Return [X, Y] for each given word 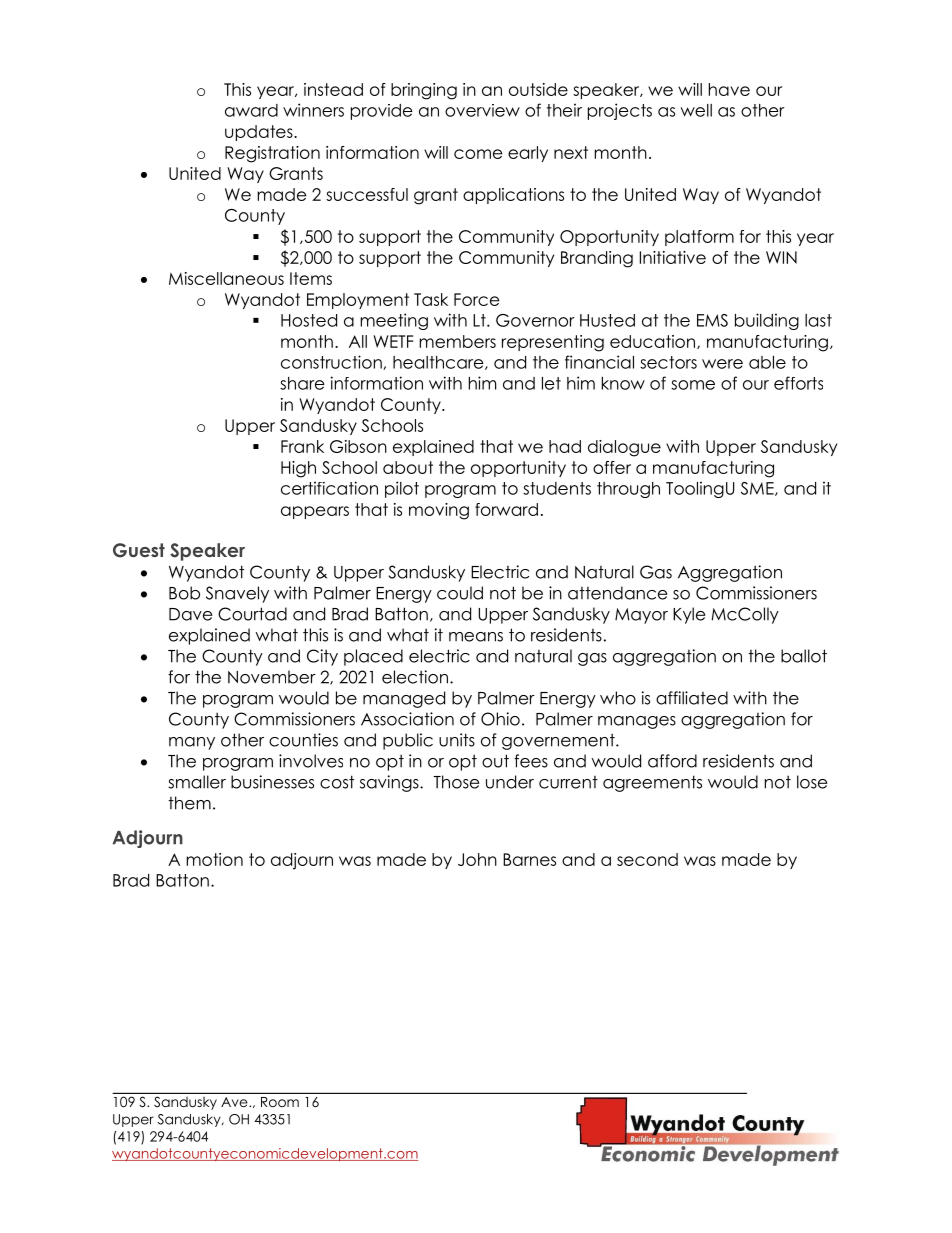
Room [280, 1102]
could [460, 593]
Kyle [689, 615]
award [251, 110]
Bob [184, 593]
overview [482, 110]
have [729, 89]
